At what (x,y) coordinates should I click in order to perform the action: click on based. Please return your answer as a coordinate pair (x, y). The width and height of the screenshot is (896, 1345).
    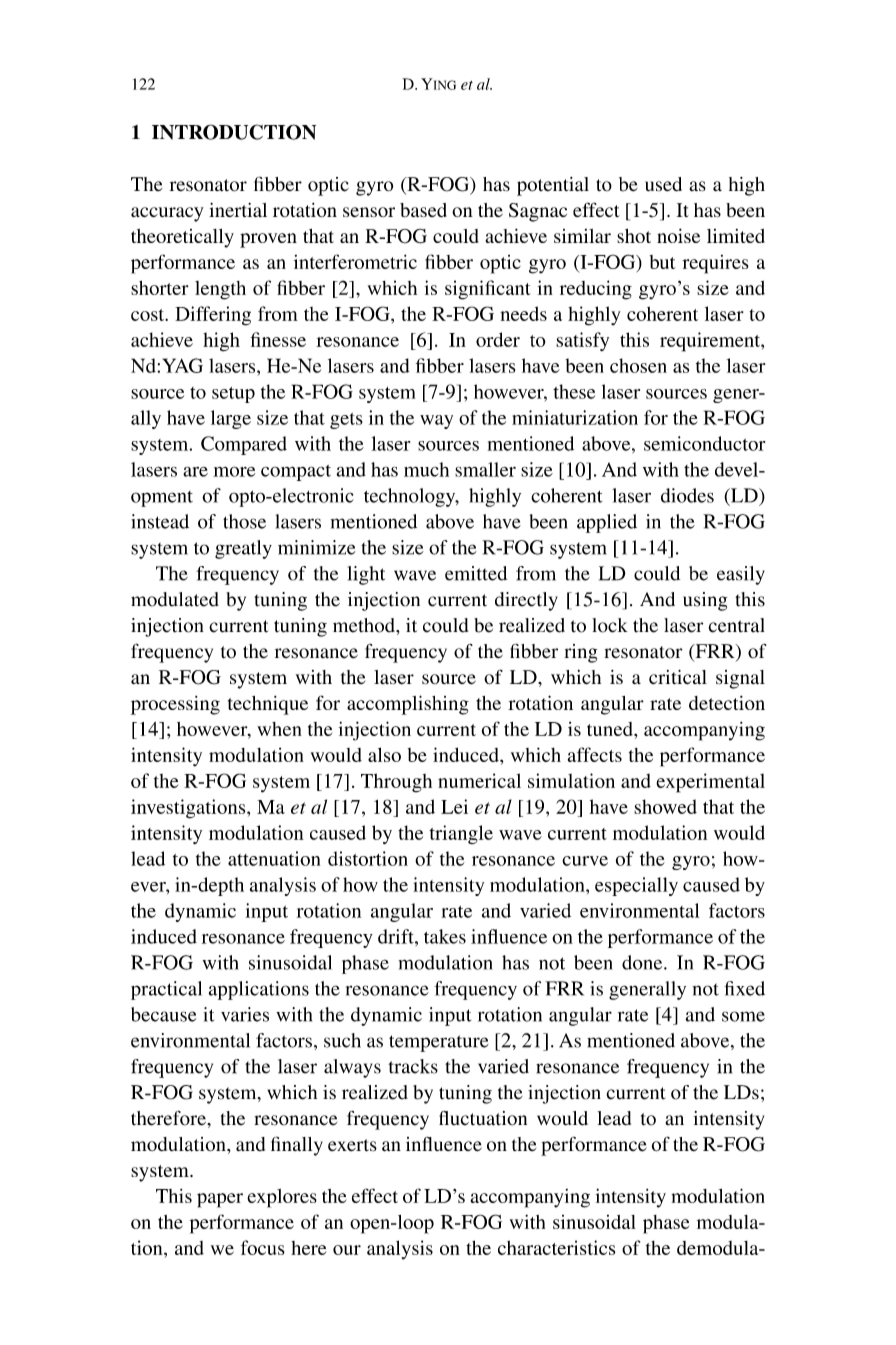
    Looking at the image, I should click on (423, 210).
